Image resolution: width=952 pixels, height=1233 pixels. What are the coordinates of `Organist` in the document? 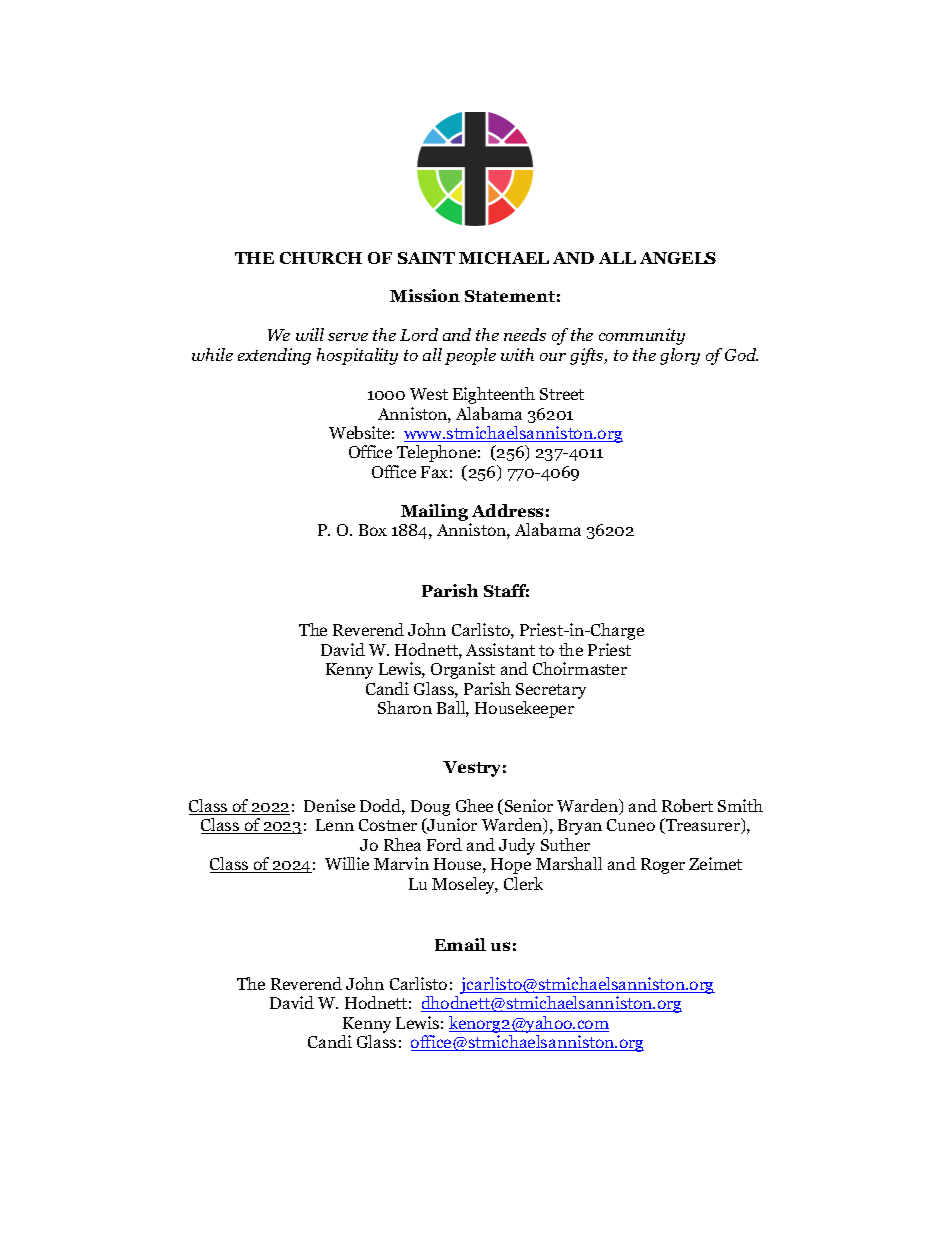 It's located at (463, 670).
